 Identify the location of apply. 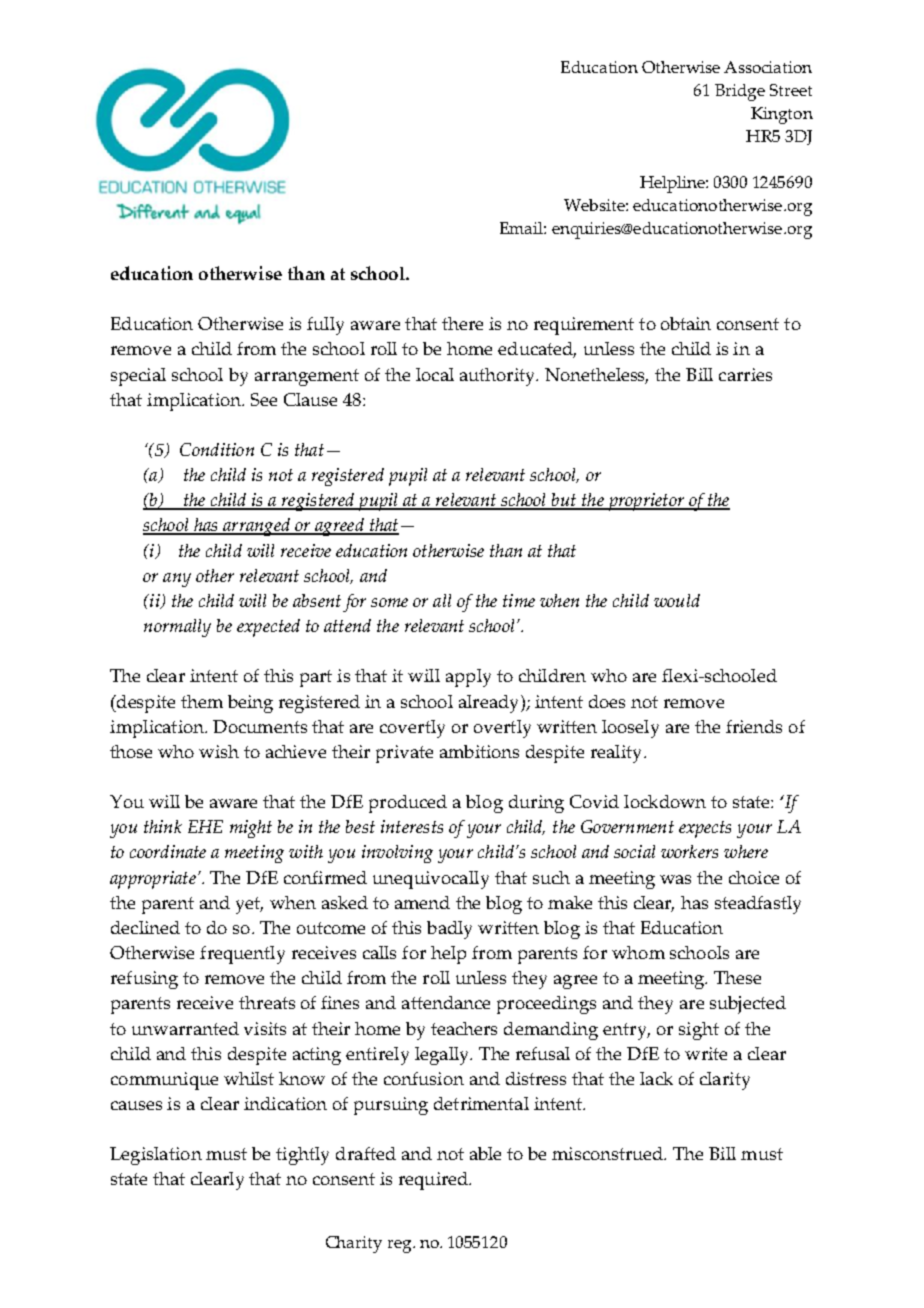
(468, 678).
